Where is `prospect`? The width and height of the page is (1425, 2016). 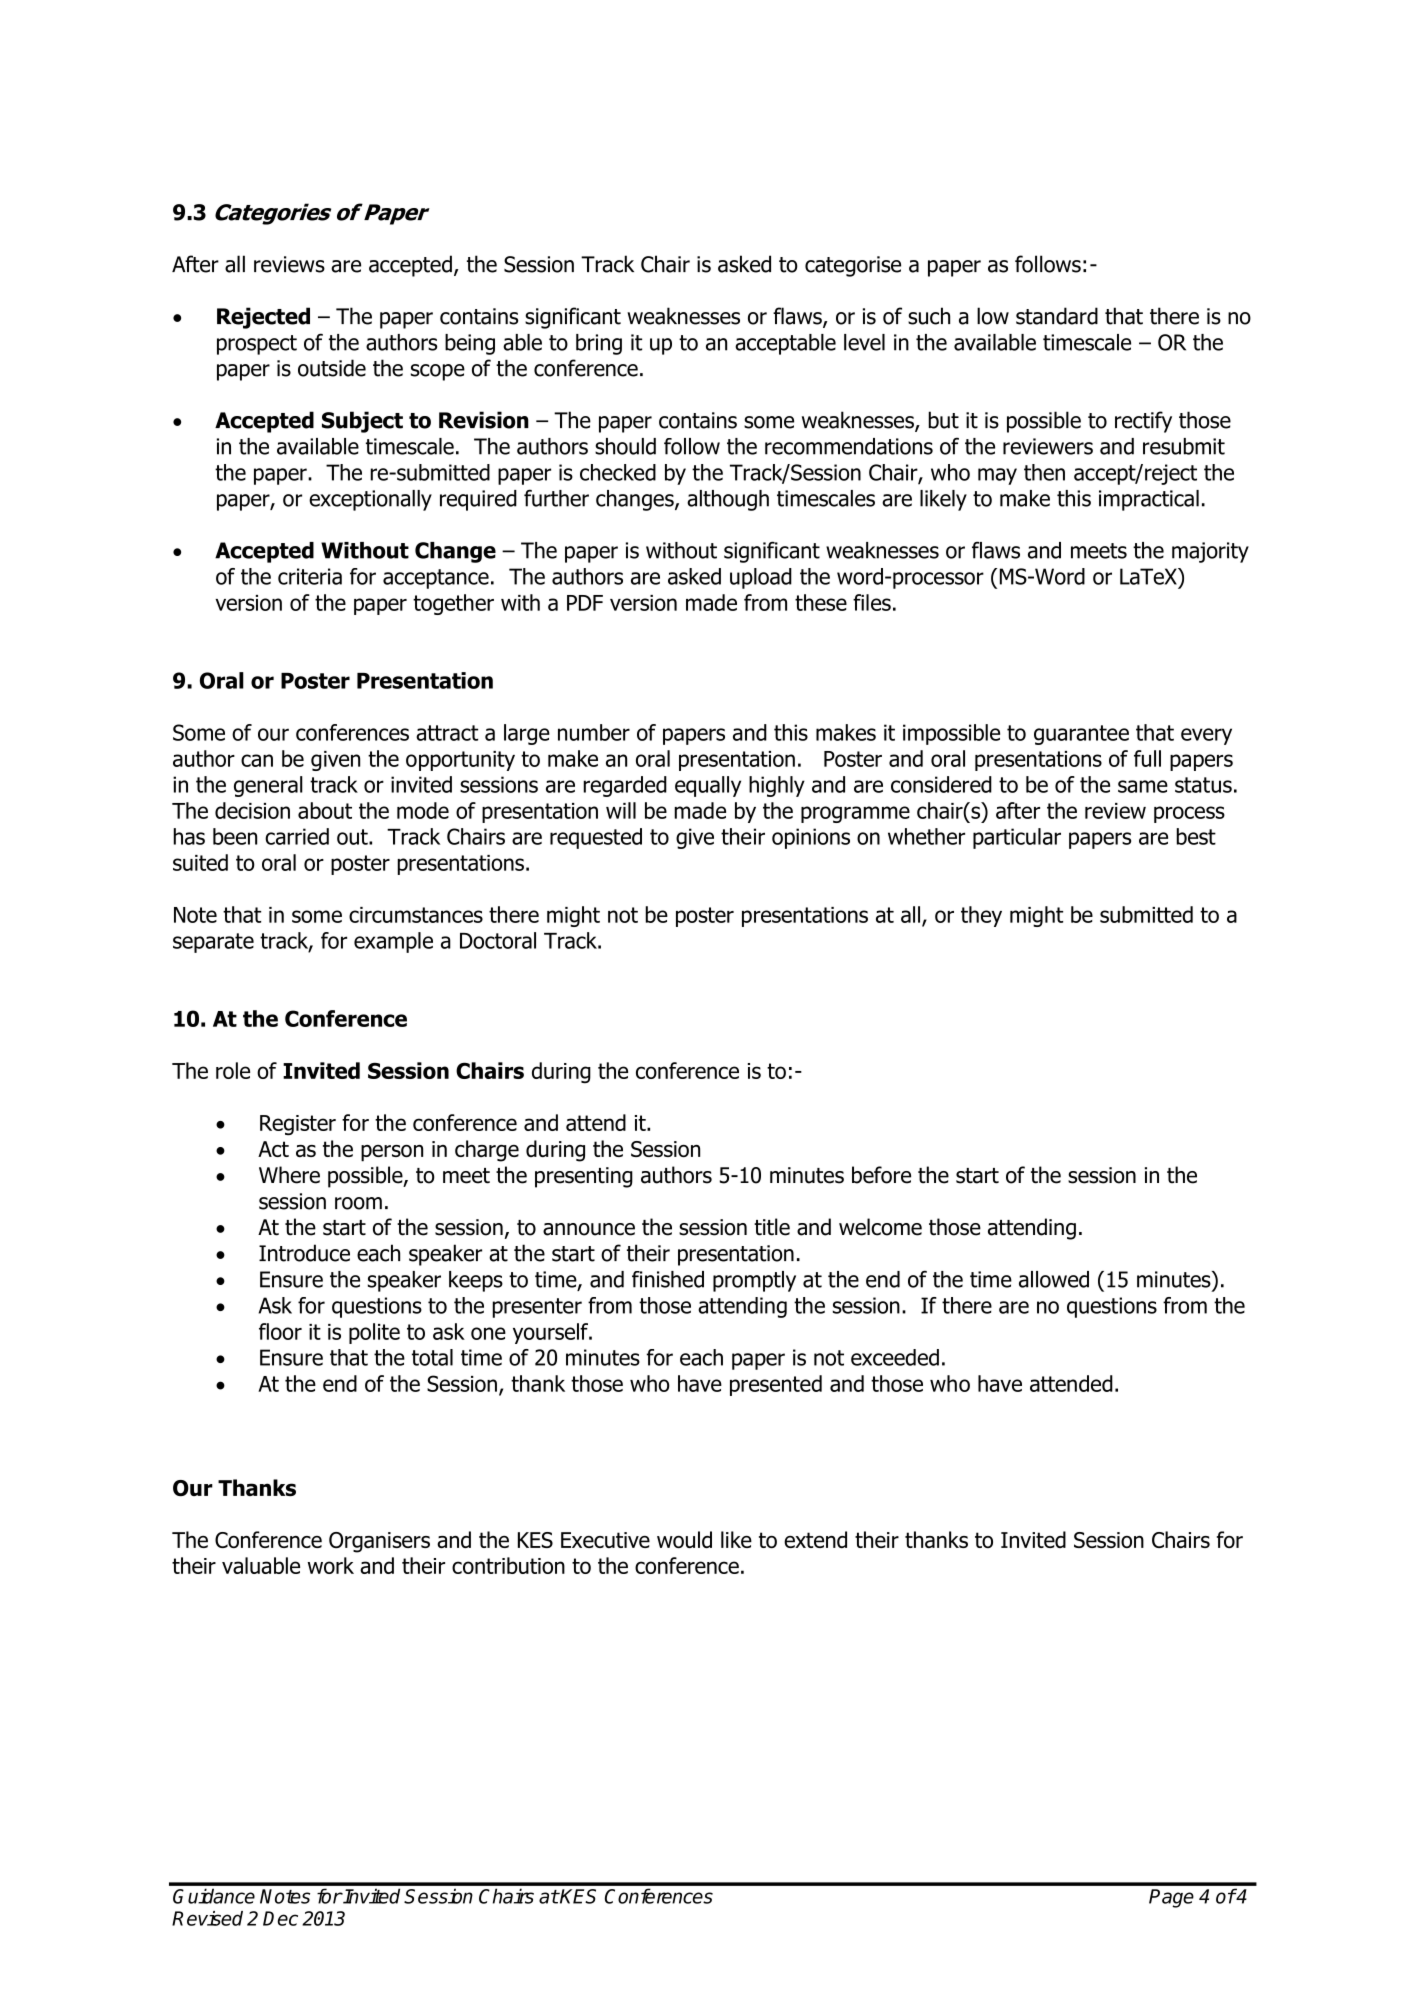 prospect is located at coordinates (257, 345).
